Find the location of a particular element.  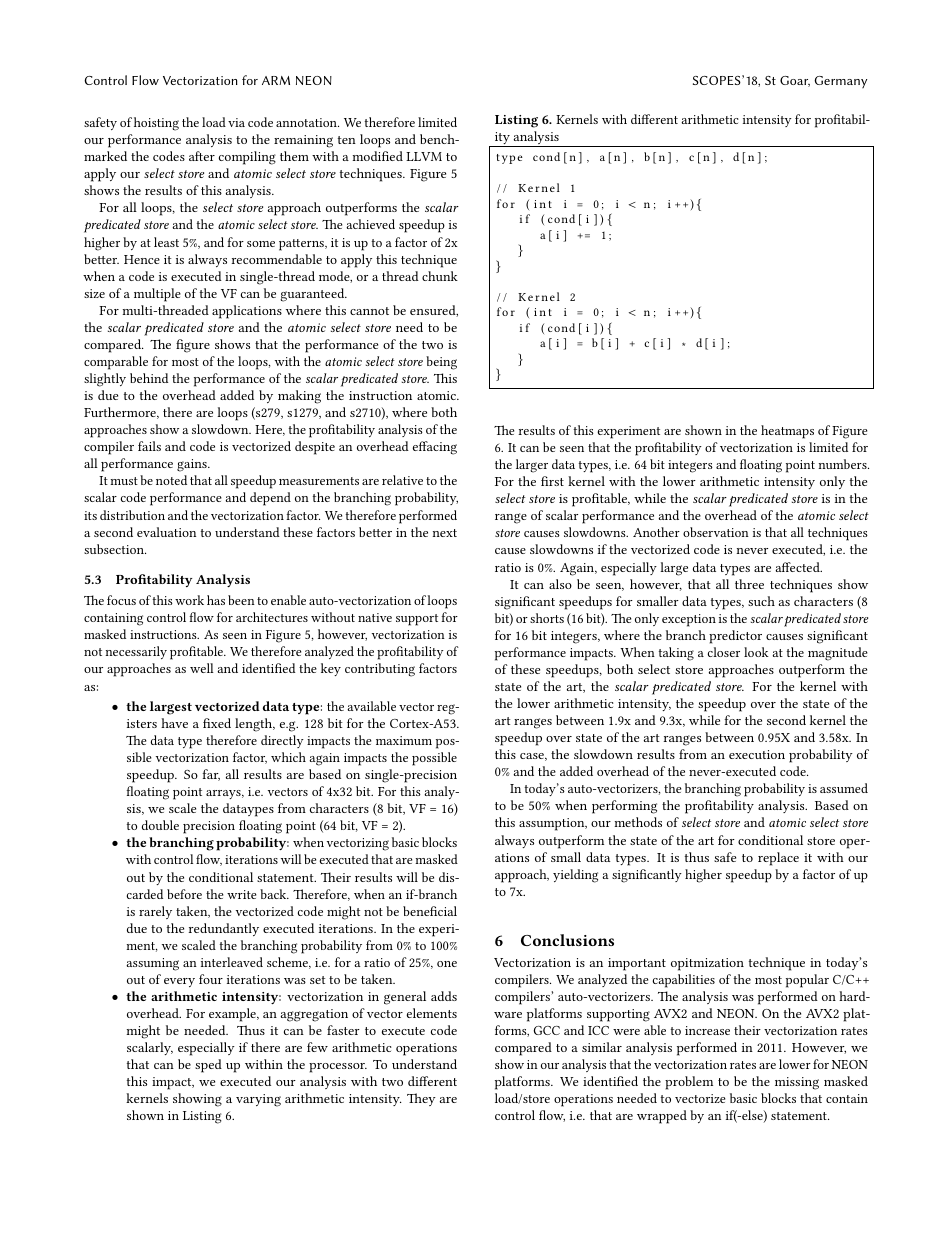

chunk is located at coordinates (440, 276).
